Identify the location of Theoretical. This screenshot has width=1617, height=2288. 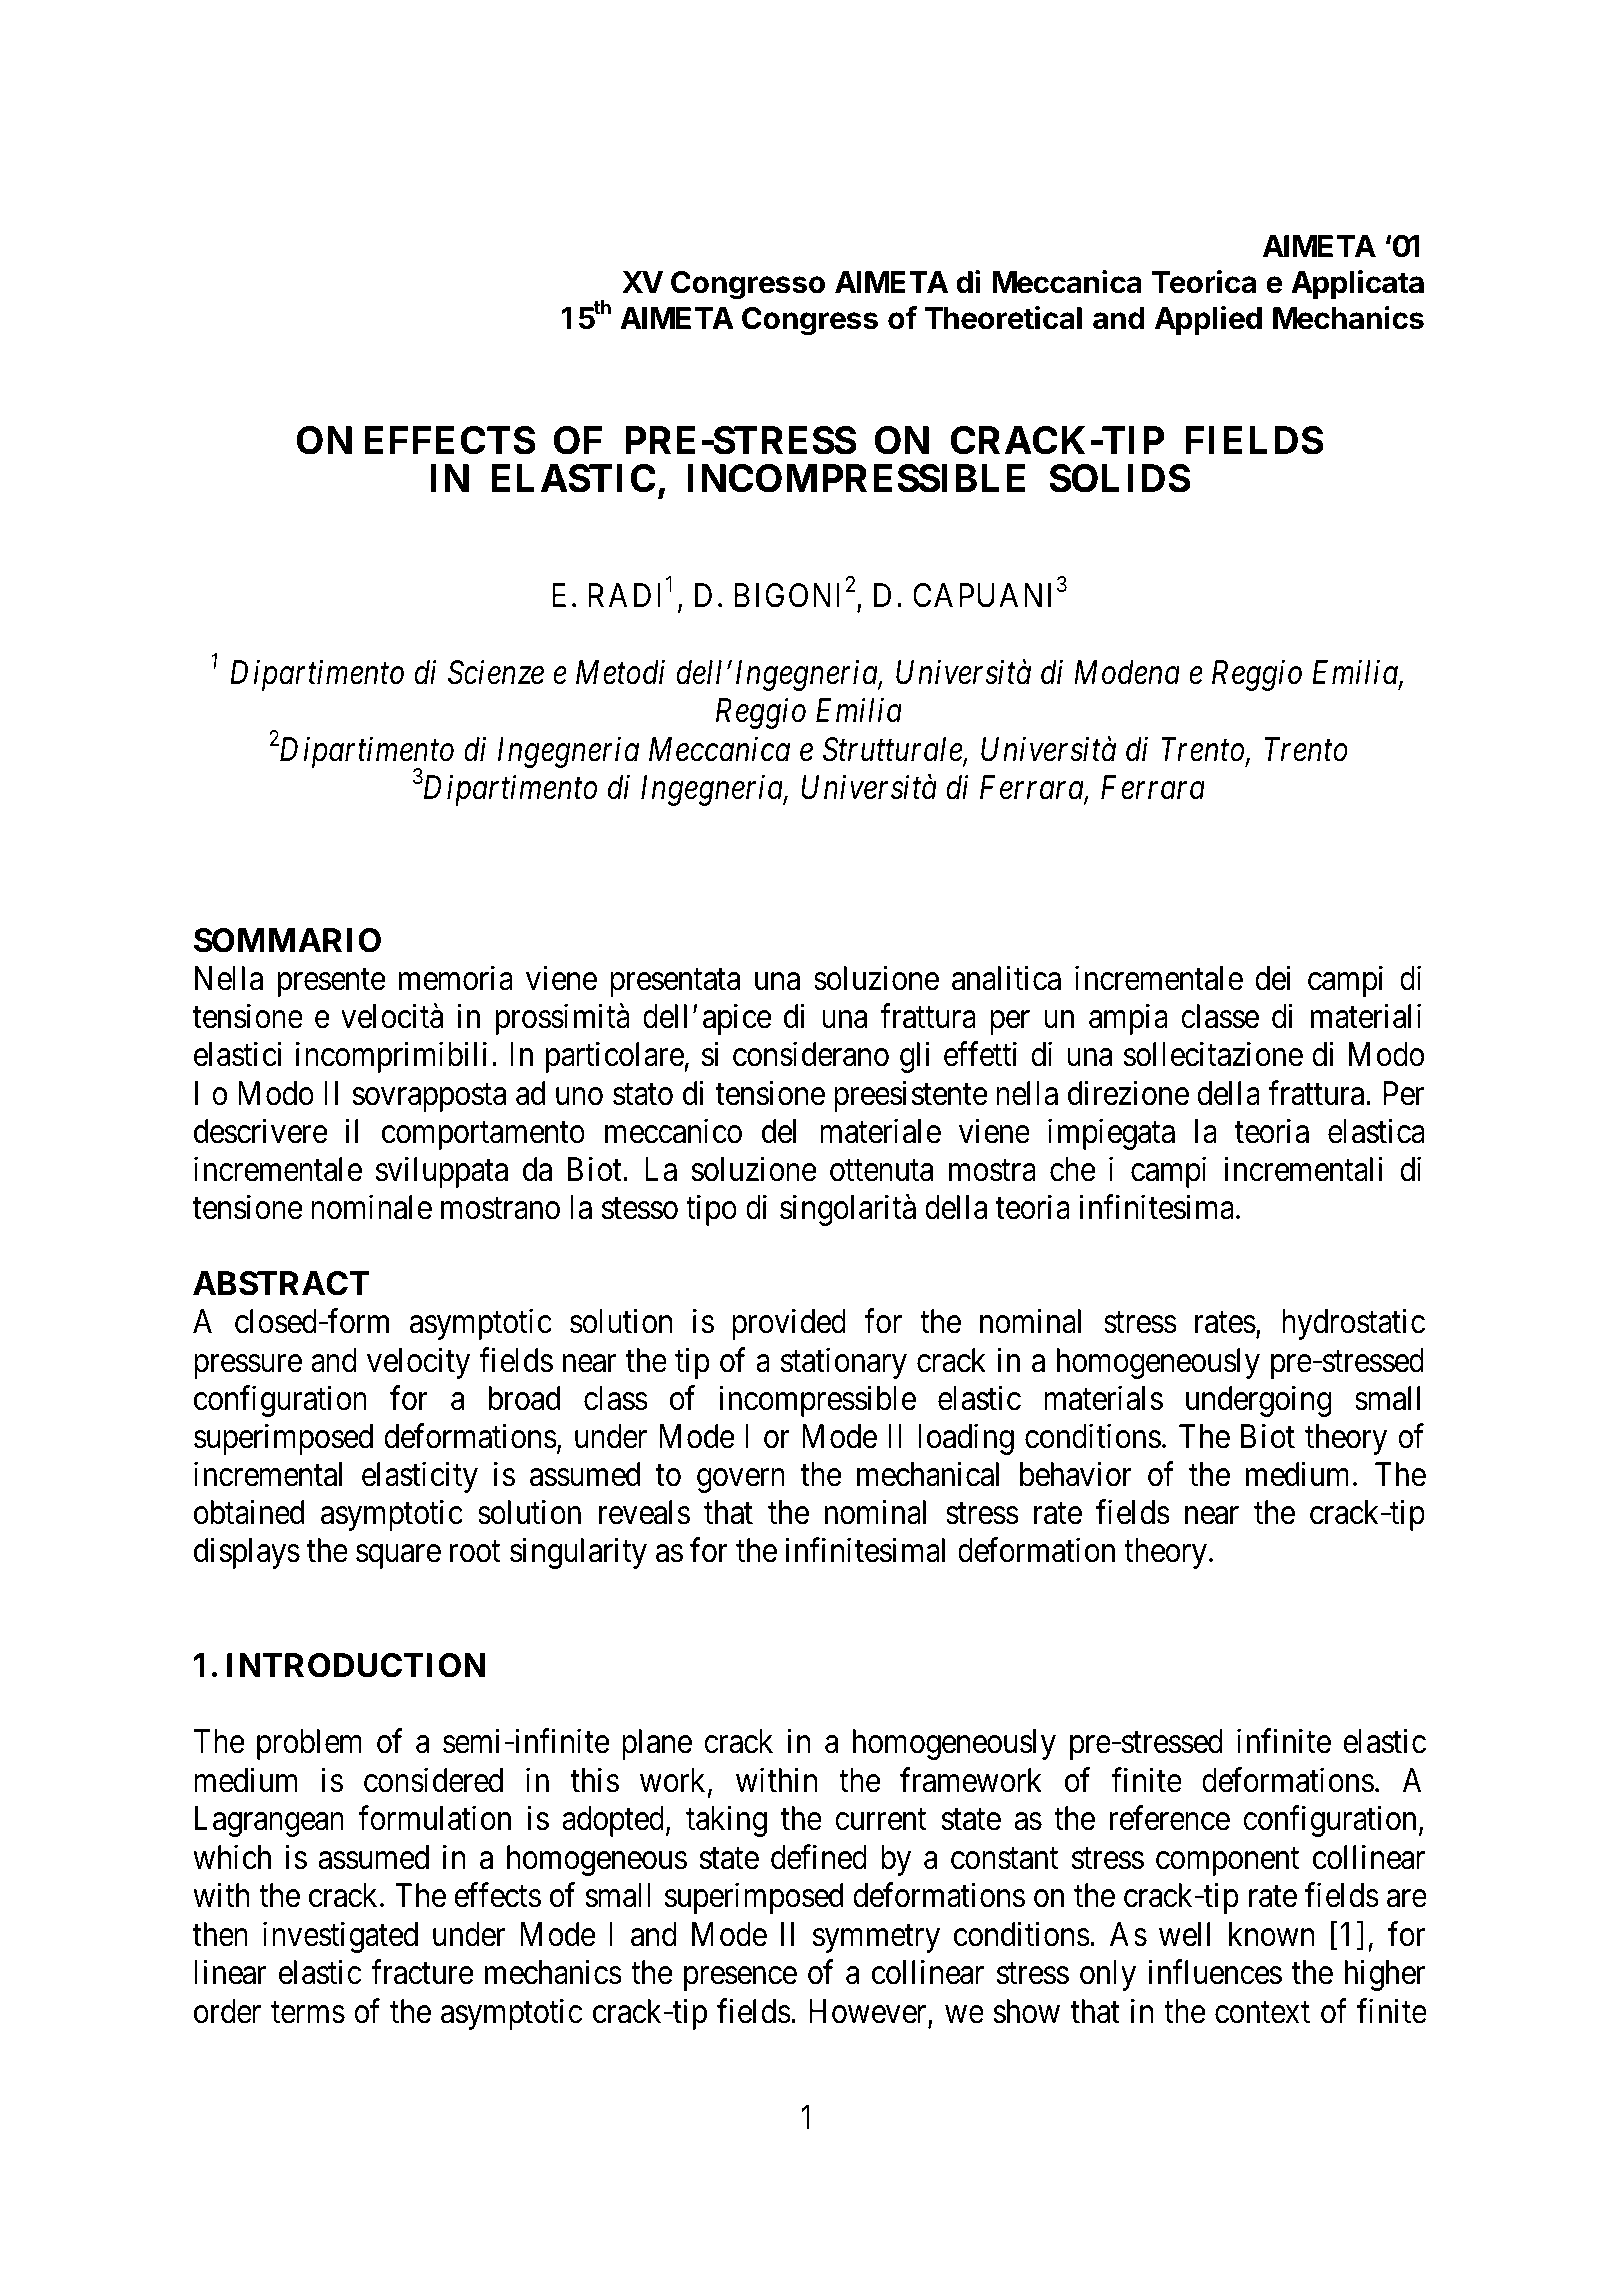
(1003, 318).
